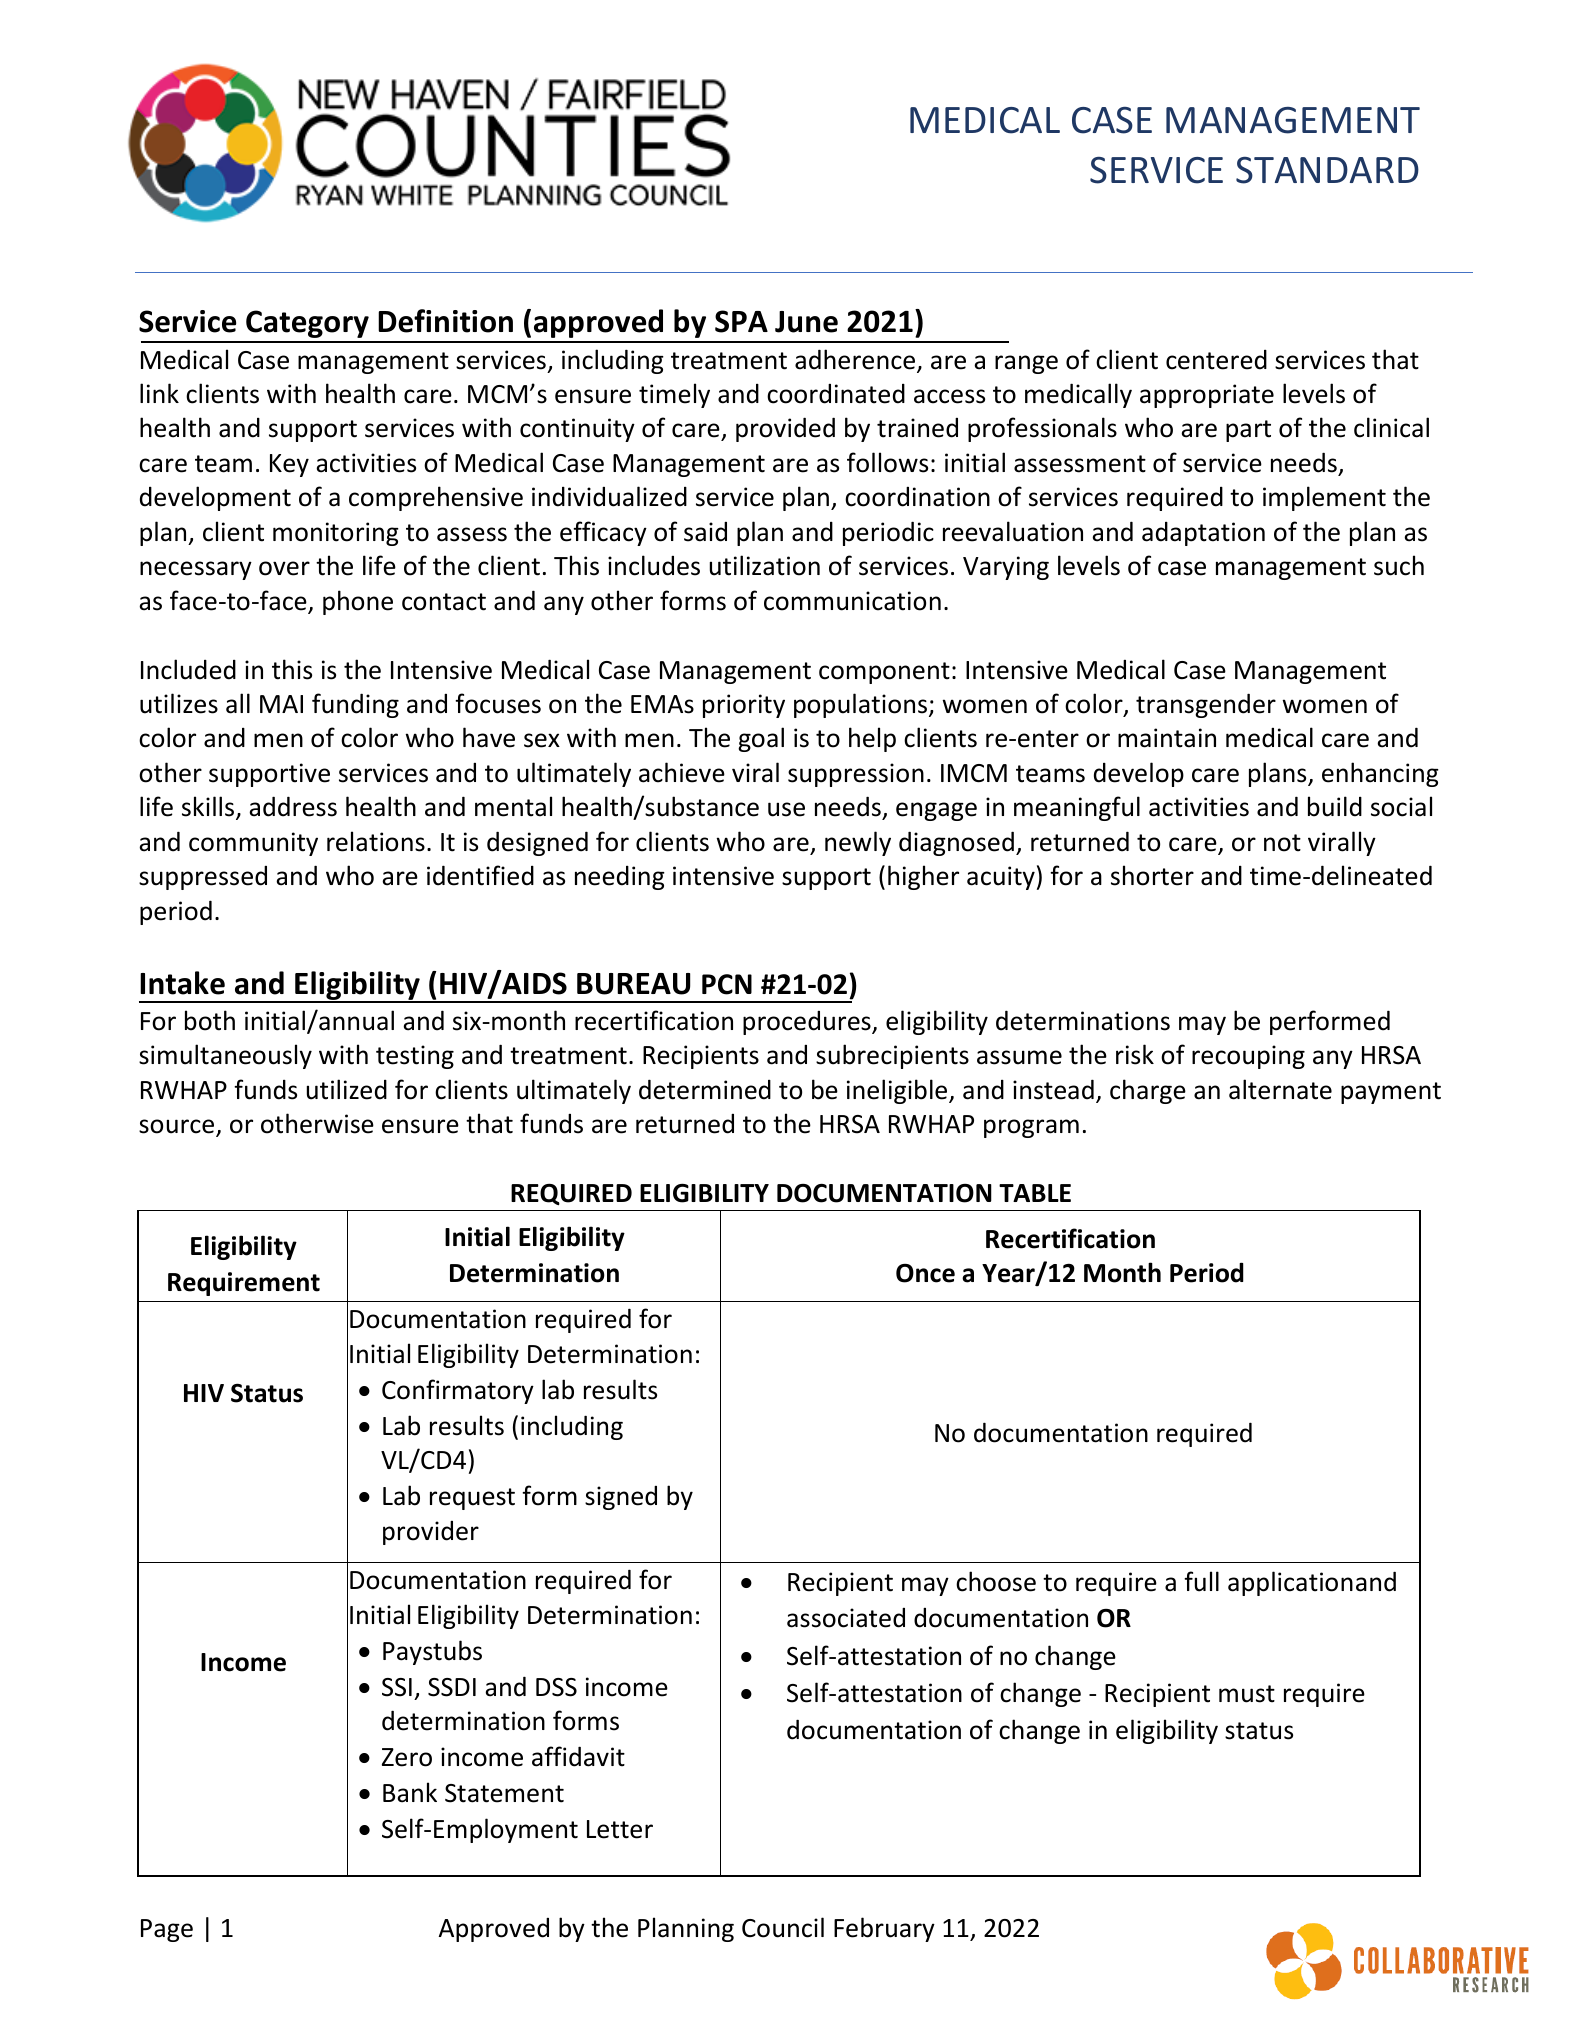 Image resolution: width=1571 pixels, height=2033 pixels. What do you see at coordinates (806, 322) in the screenshot?
I see `June` at bounding box center [806, 322].
